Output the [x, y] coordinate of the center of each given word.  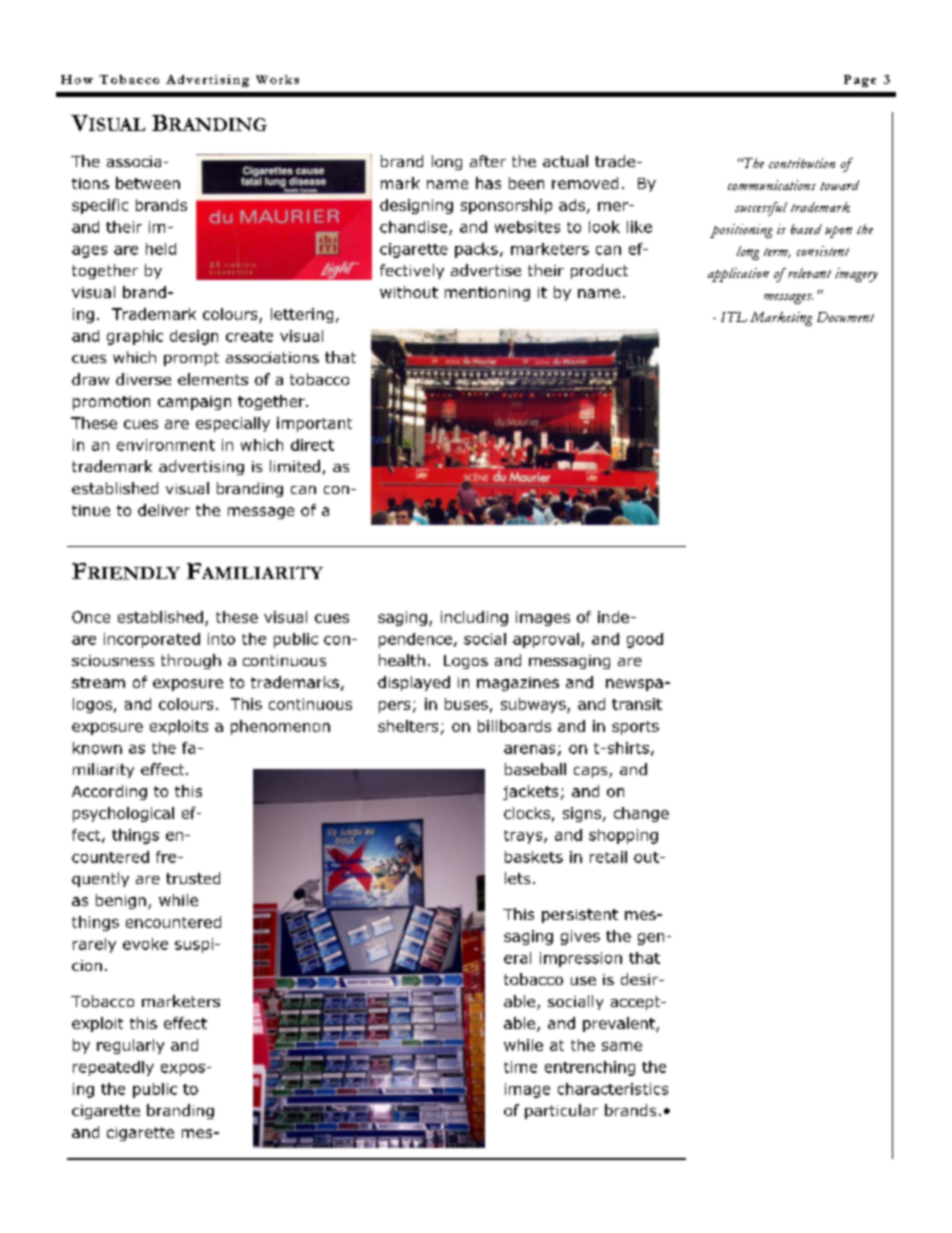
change [641, 814]
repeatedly [113, 1068]
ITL [734, 317]
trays [524, 837]
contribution [802, 163]
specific [100, 206]
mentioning [487, 294]
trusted [193, 878]
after [488, 161]
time [520, 1067]
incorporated [152, 640]
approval [546, 640]
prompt [191, 359]
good [645, 640]
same [622, 1046]
